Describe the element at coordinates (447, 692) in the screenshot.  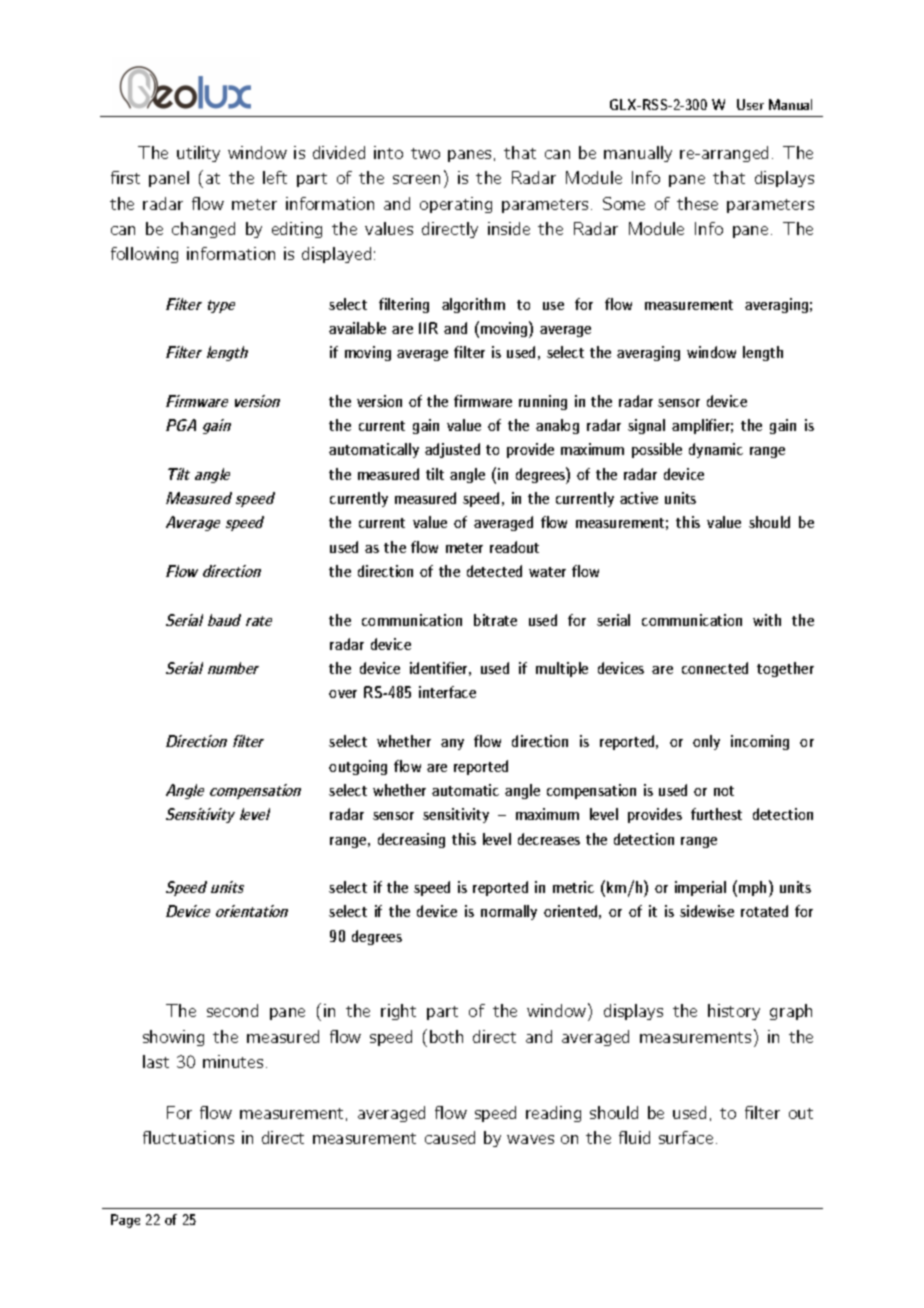
I see `interface` at that location.
